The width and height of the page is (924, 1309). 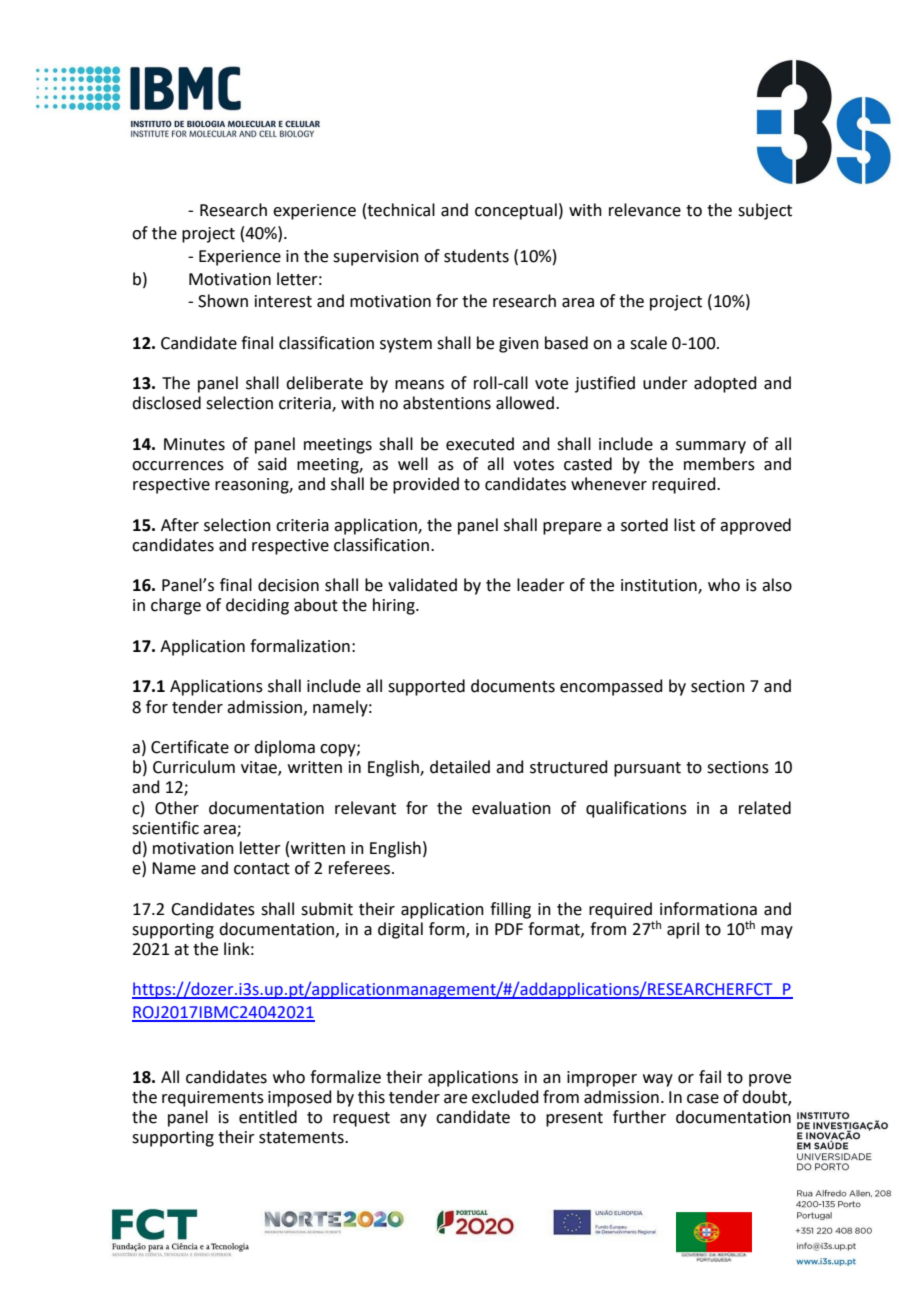 What do you see at coordinates (711, 447) in the page?
I see `summary` at bounding box center [711, 447].
